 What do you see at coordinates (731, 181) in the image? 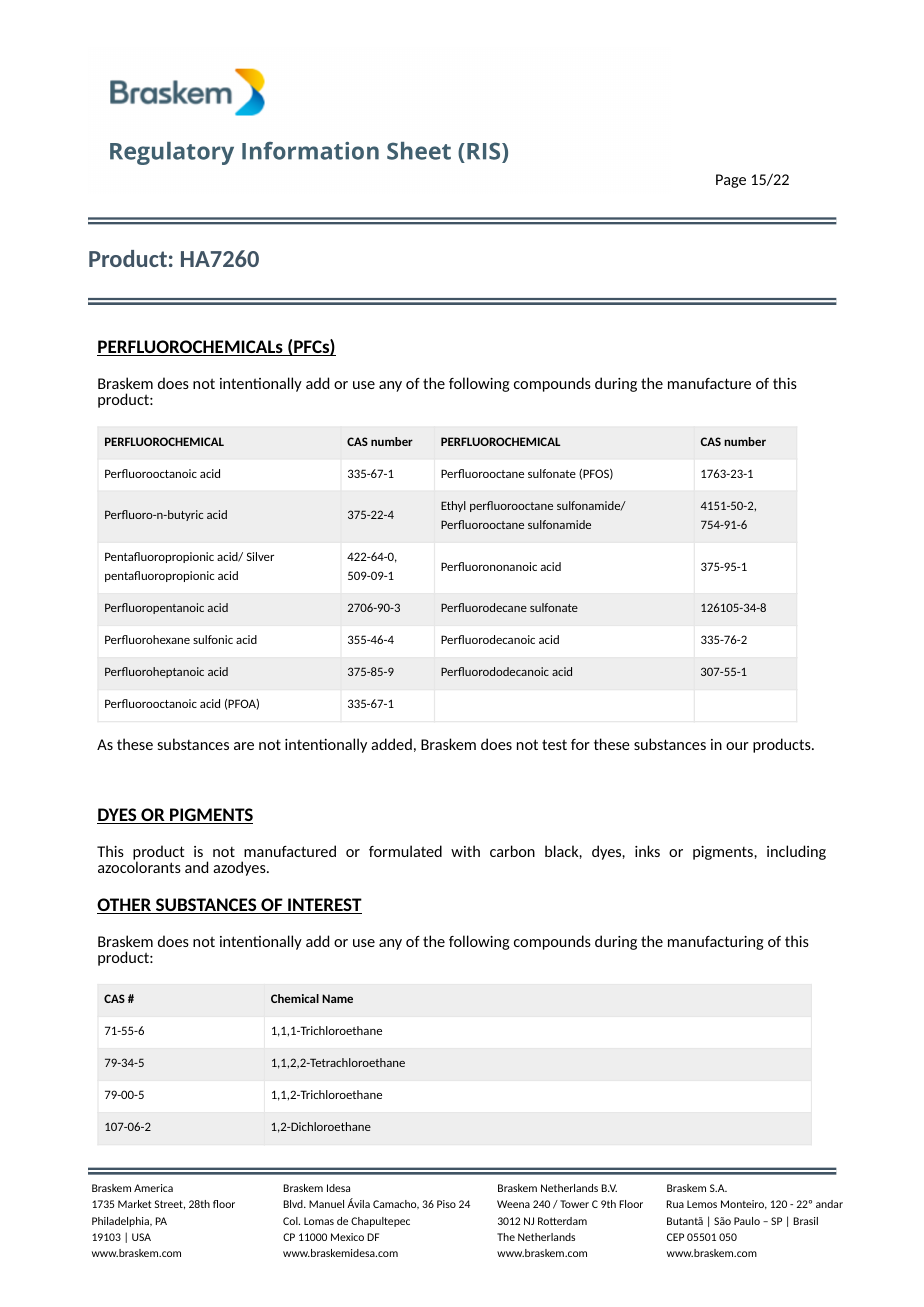
I see `Page` at bounding box center [731, 181].
